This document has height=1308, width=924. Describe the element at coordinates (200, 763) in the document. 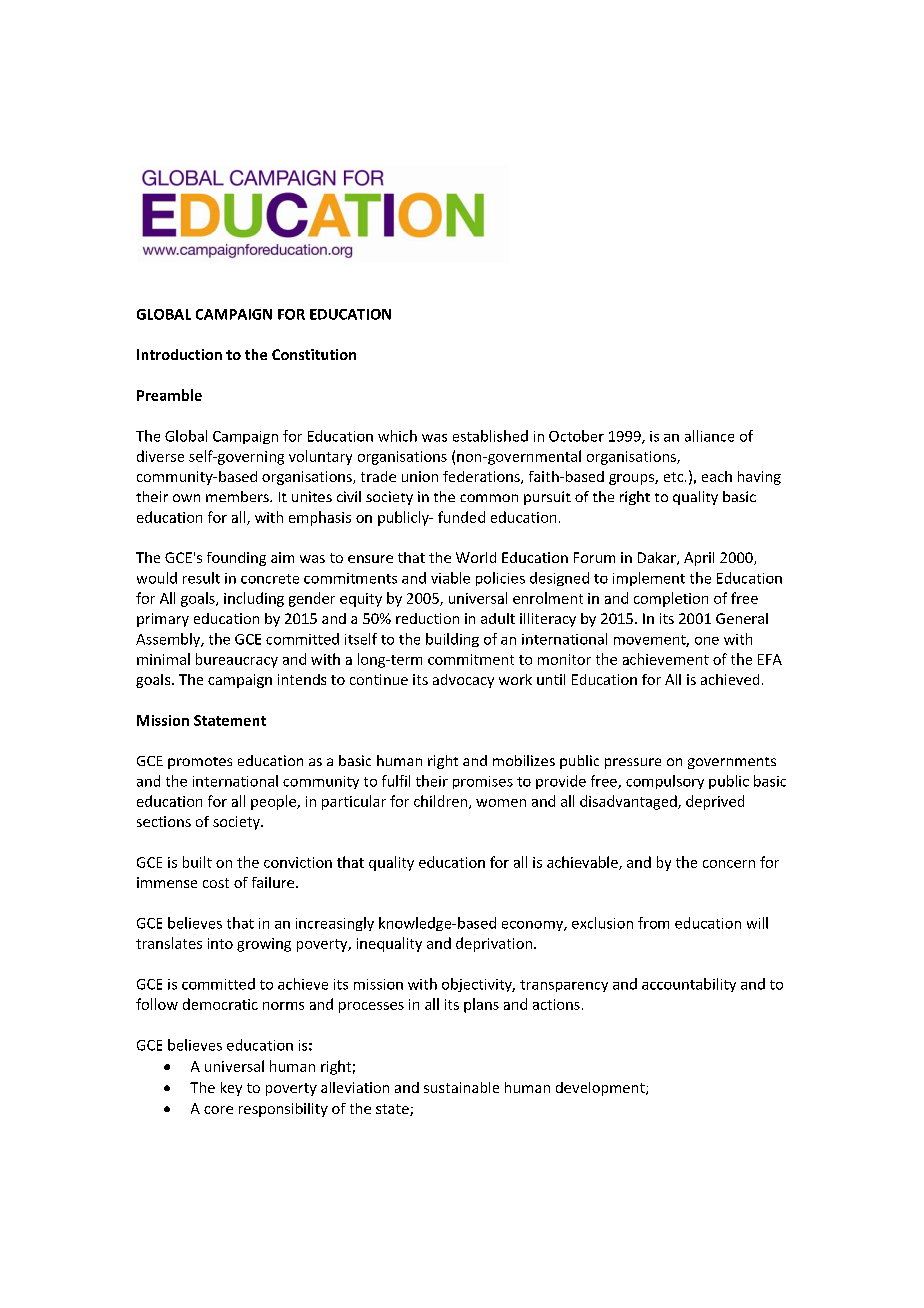

I see `promotes` at that location.
